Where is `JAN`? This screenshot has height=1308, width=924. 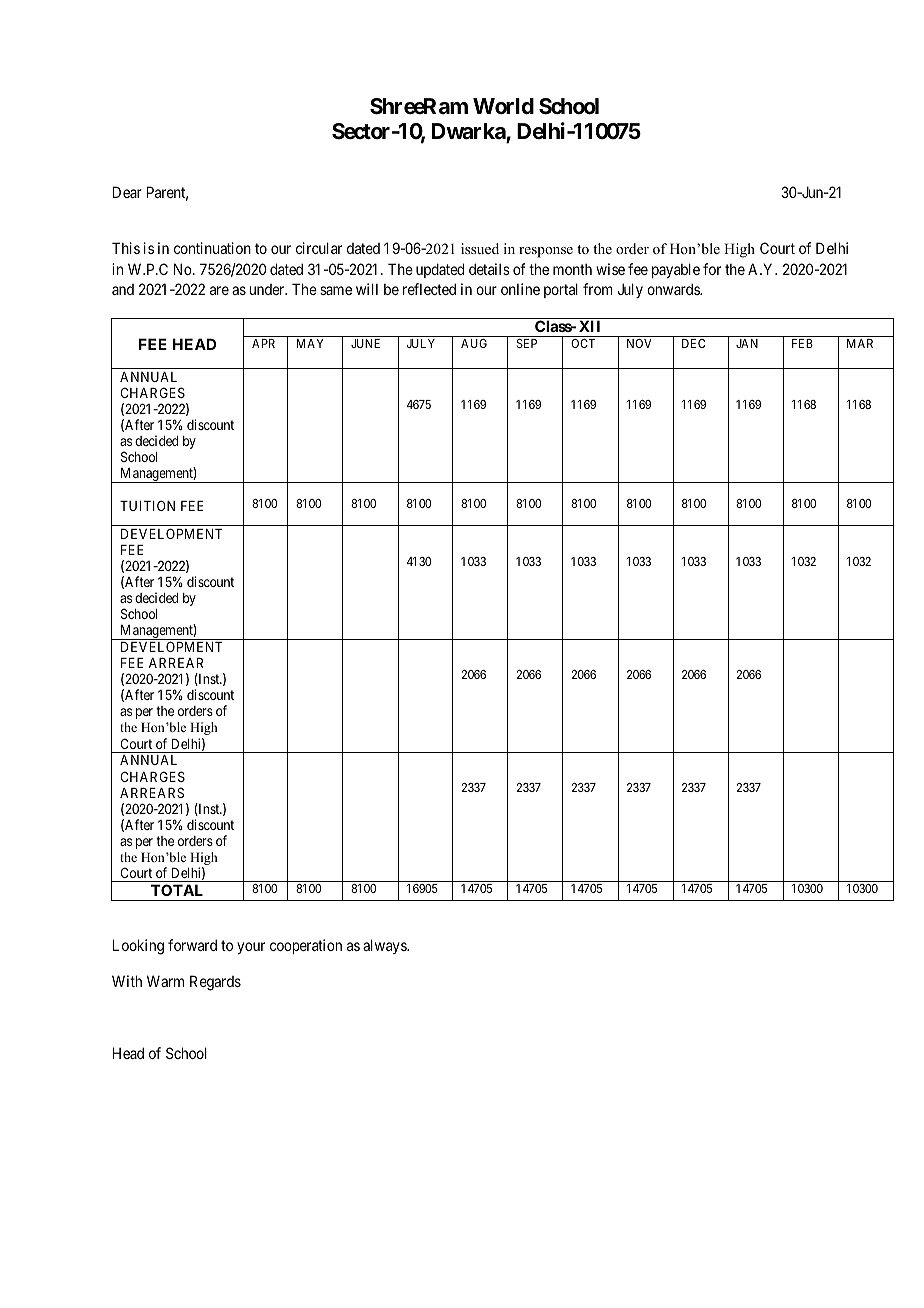 JAN is located at coordinates (747, 343).
